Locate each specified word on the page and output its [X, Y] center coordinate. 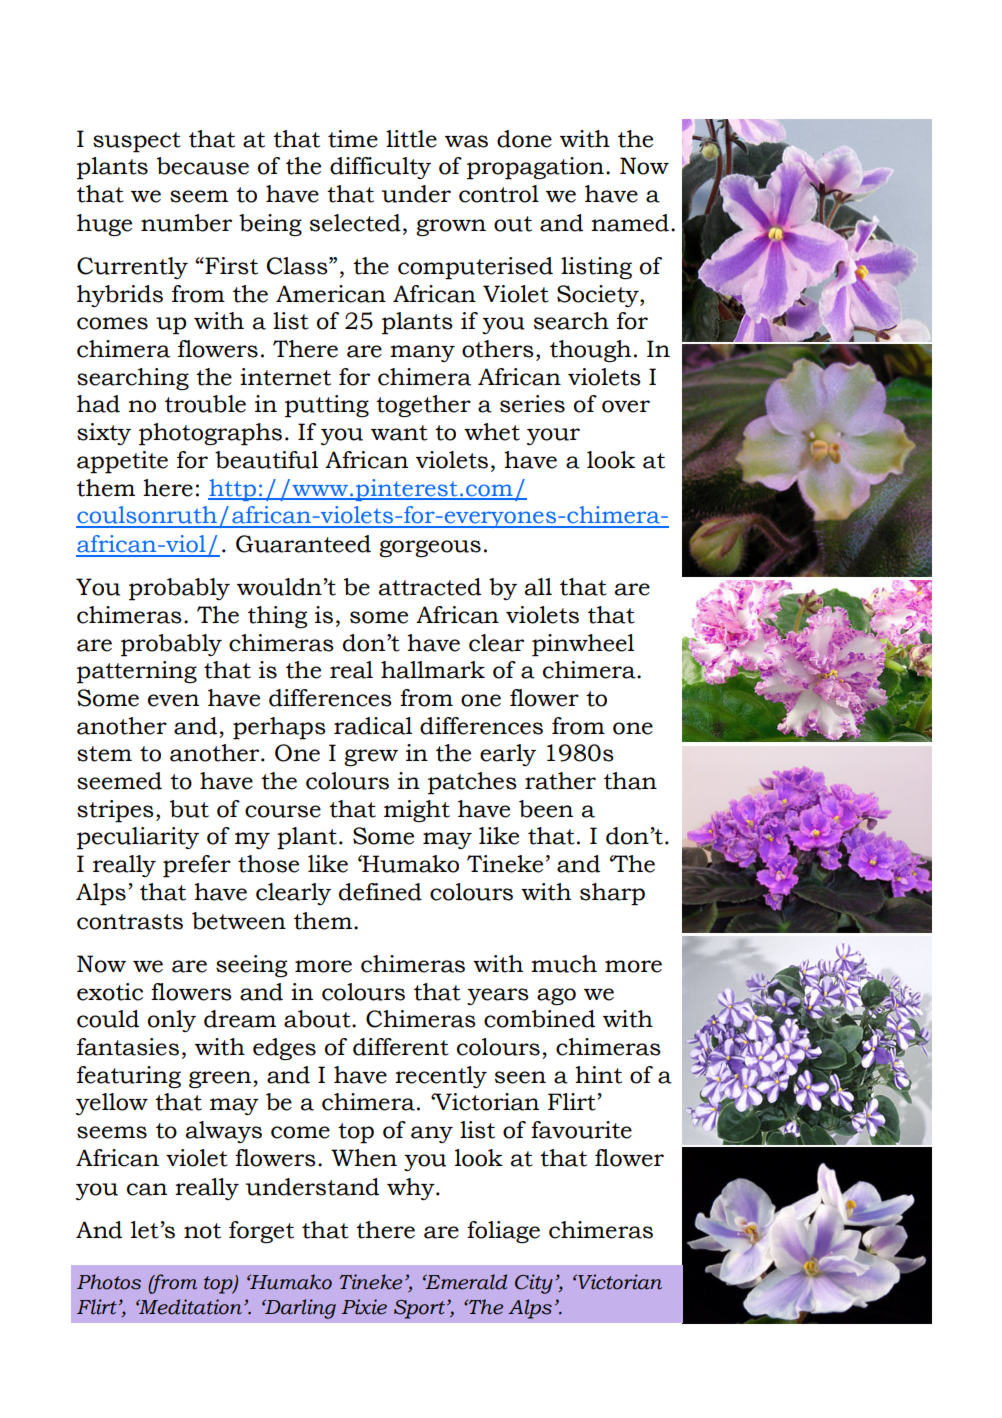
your [553, 436]
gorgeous [430, 548]
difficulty [380, 168]
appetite [122, 462]
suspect [137, 142]
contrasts [130, 922]
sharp [612, 894]
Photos [109, 1282]
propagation [535, 168]
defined [380, 892]
